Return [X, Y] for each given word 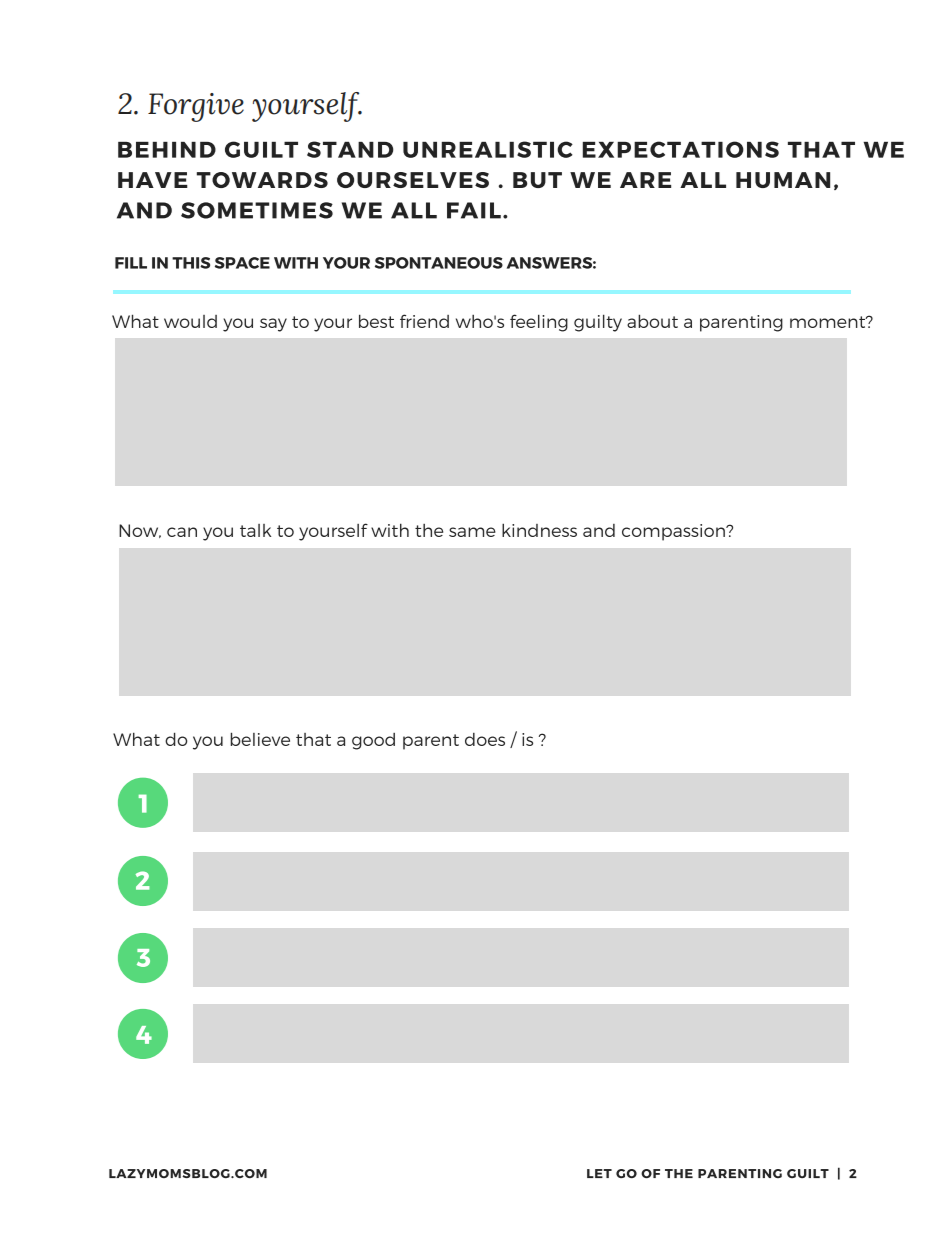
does [485, 739]
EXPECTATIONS [681, 149]
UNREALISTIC [488, 149]
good [373, 741]
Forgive [196, 107]
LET [599, 1173]
